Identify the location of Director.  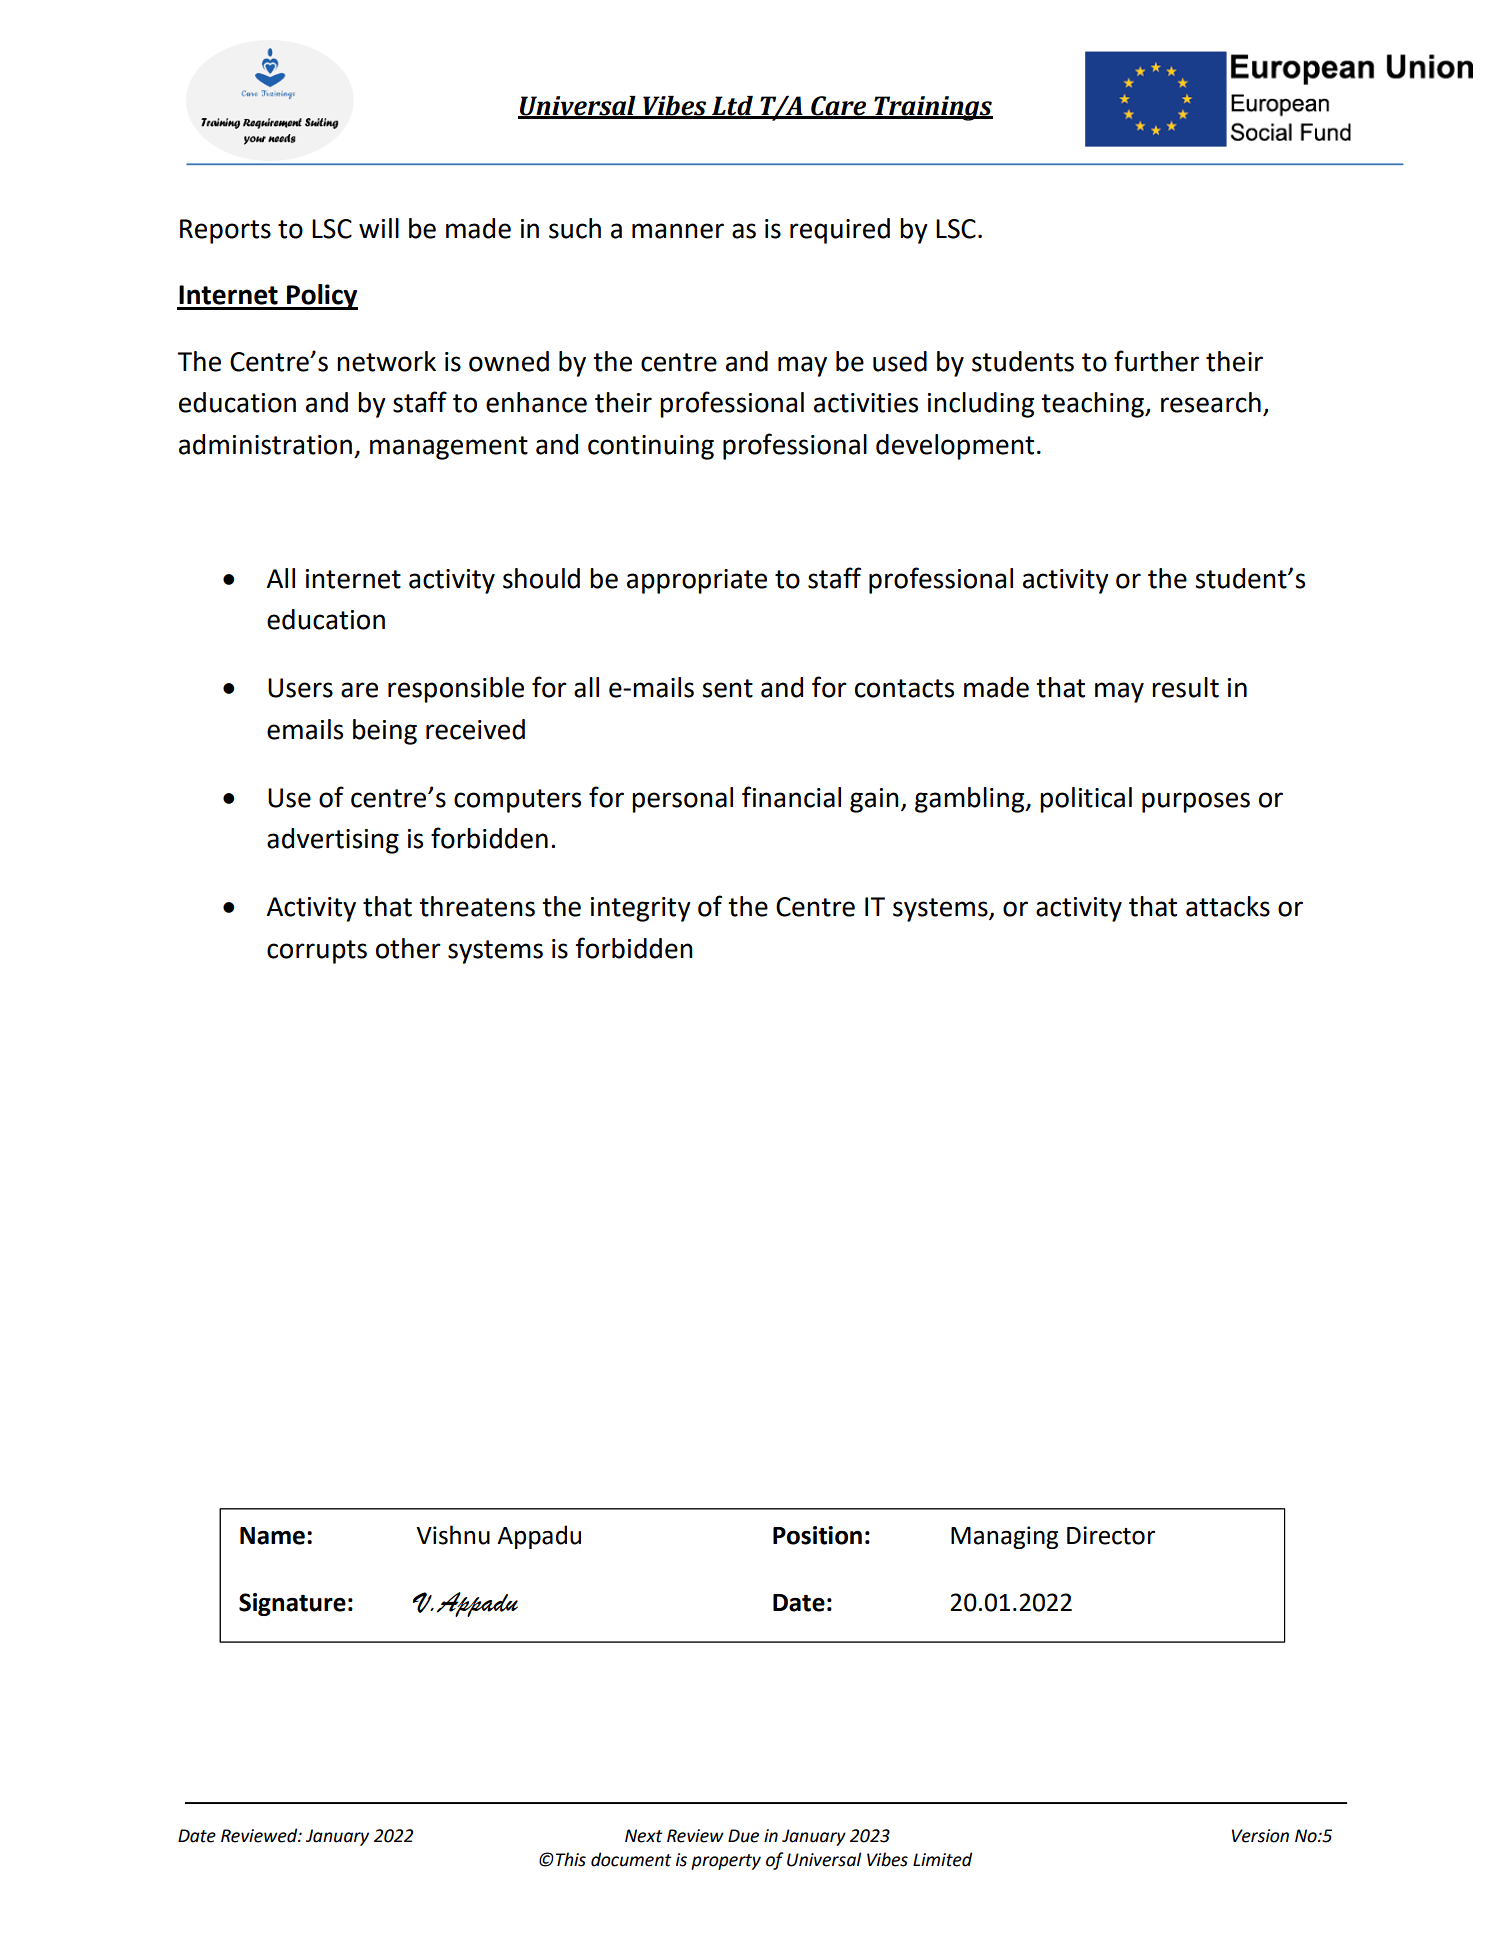
(1111, 1535).
